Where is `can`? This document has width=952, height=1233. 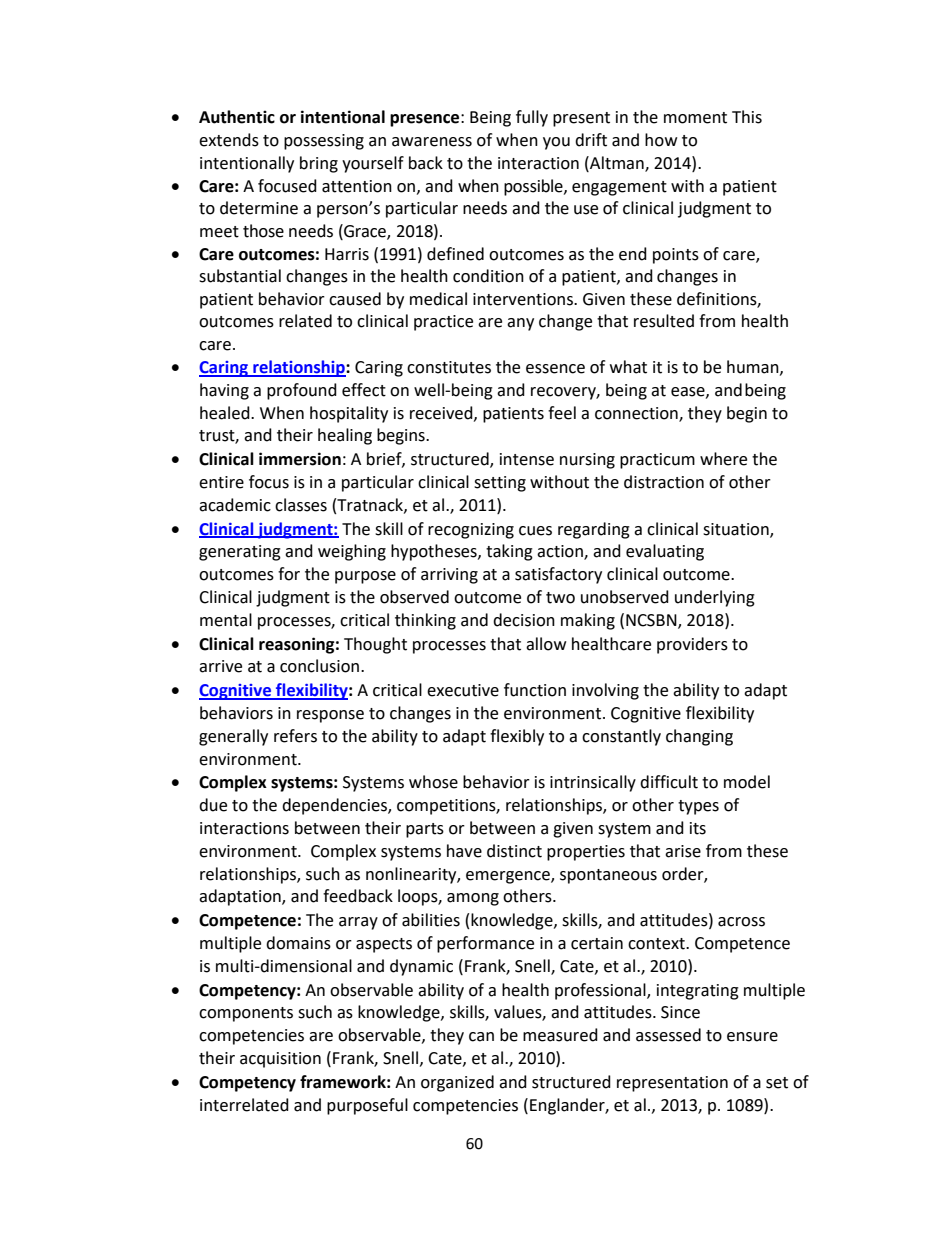
can is located at coordinates (481, 1037).
